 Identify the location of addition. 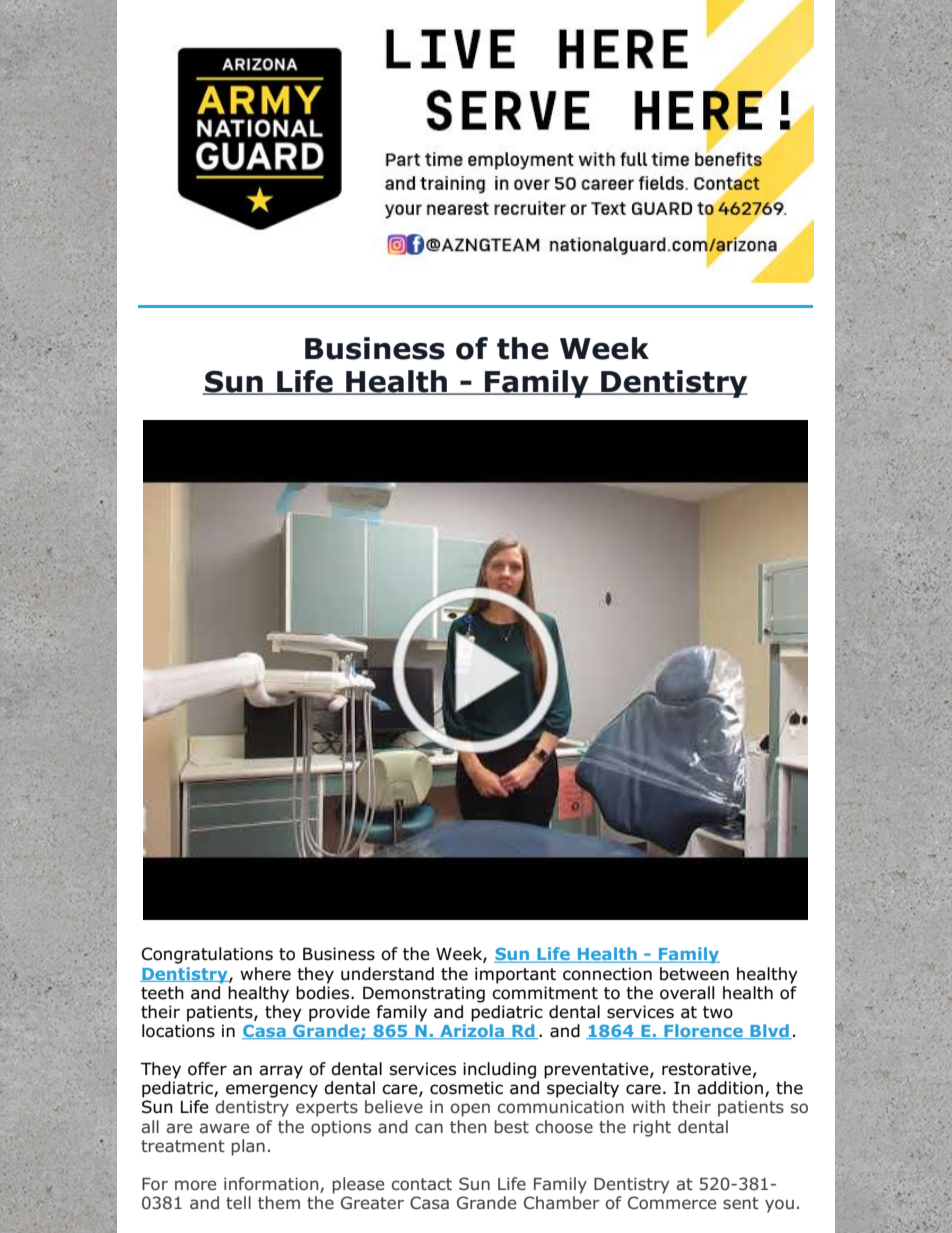
(730, 1088).
